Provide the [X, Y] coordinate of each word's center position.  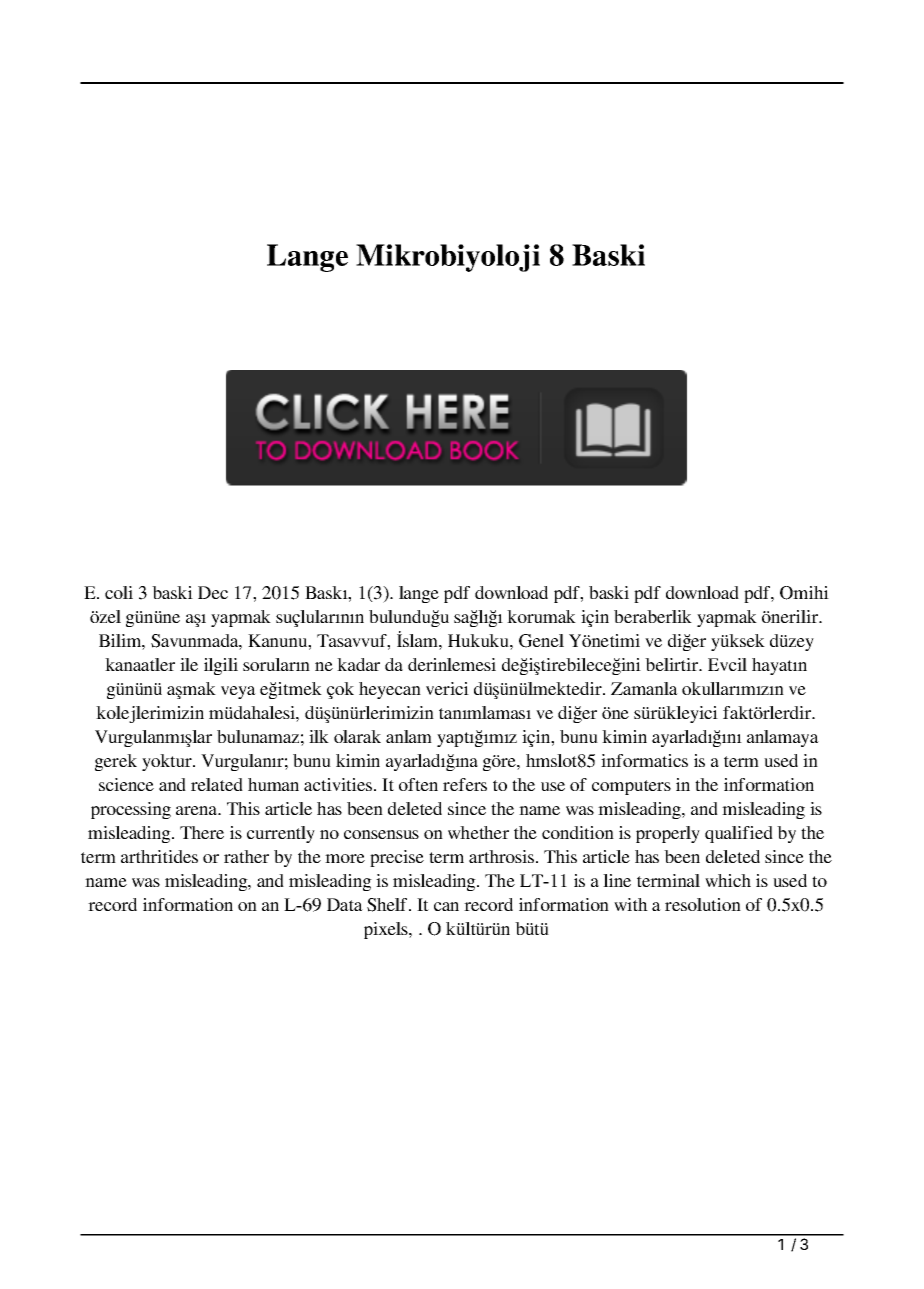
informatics [644, 760]
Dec [213, 592]
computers [631, 787]
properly [668, 834]
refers [465, 784]
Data [345, 904]
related [217, 784]
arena [197, 810]
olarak [357, 736]
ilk [319, 736]
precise [397, 858]
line [617, 880]
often [418, 784]
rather [246, 856]
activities [338, 784]
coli [119, 592]
